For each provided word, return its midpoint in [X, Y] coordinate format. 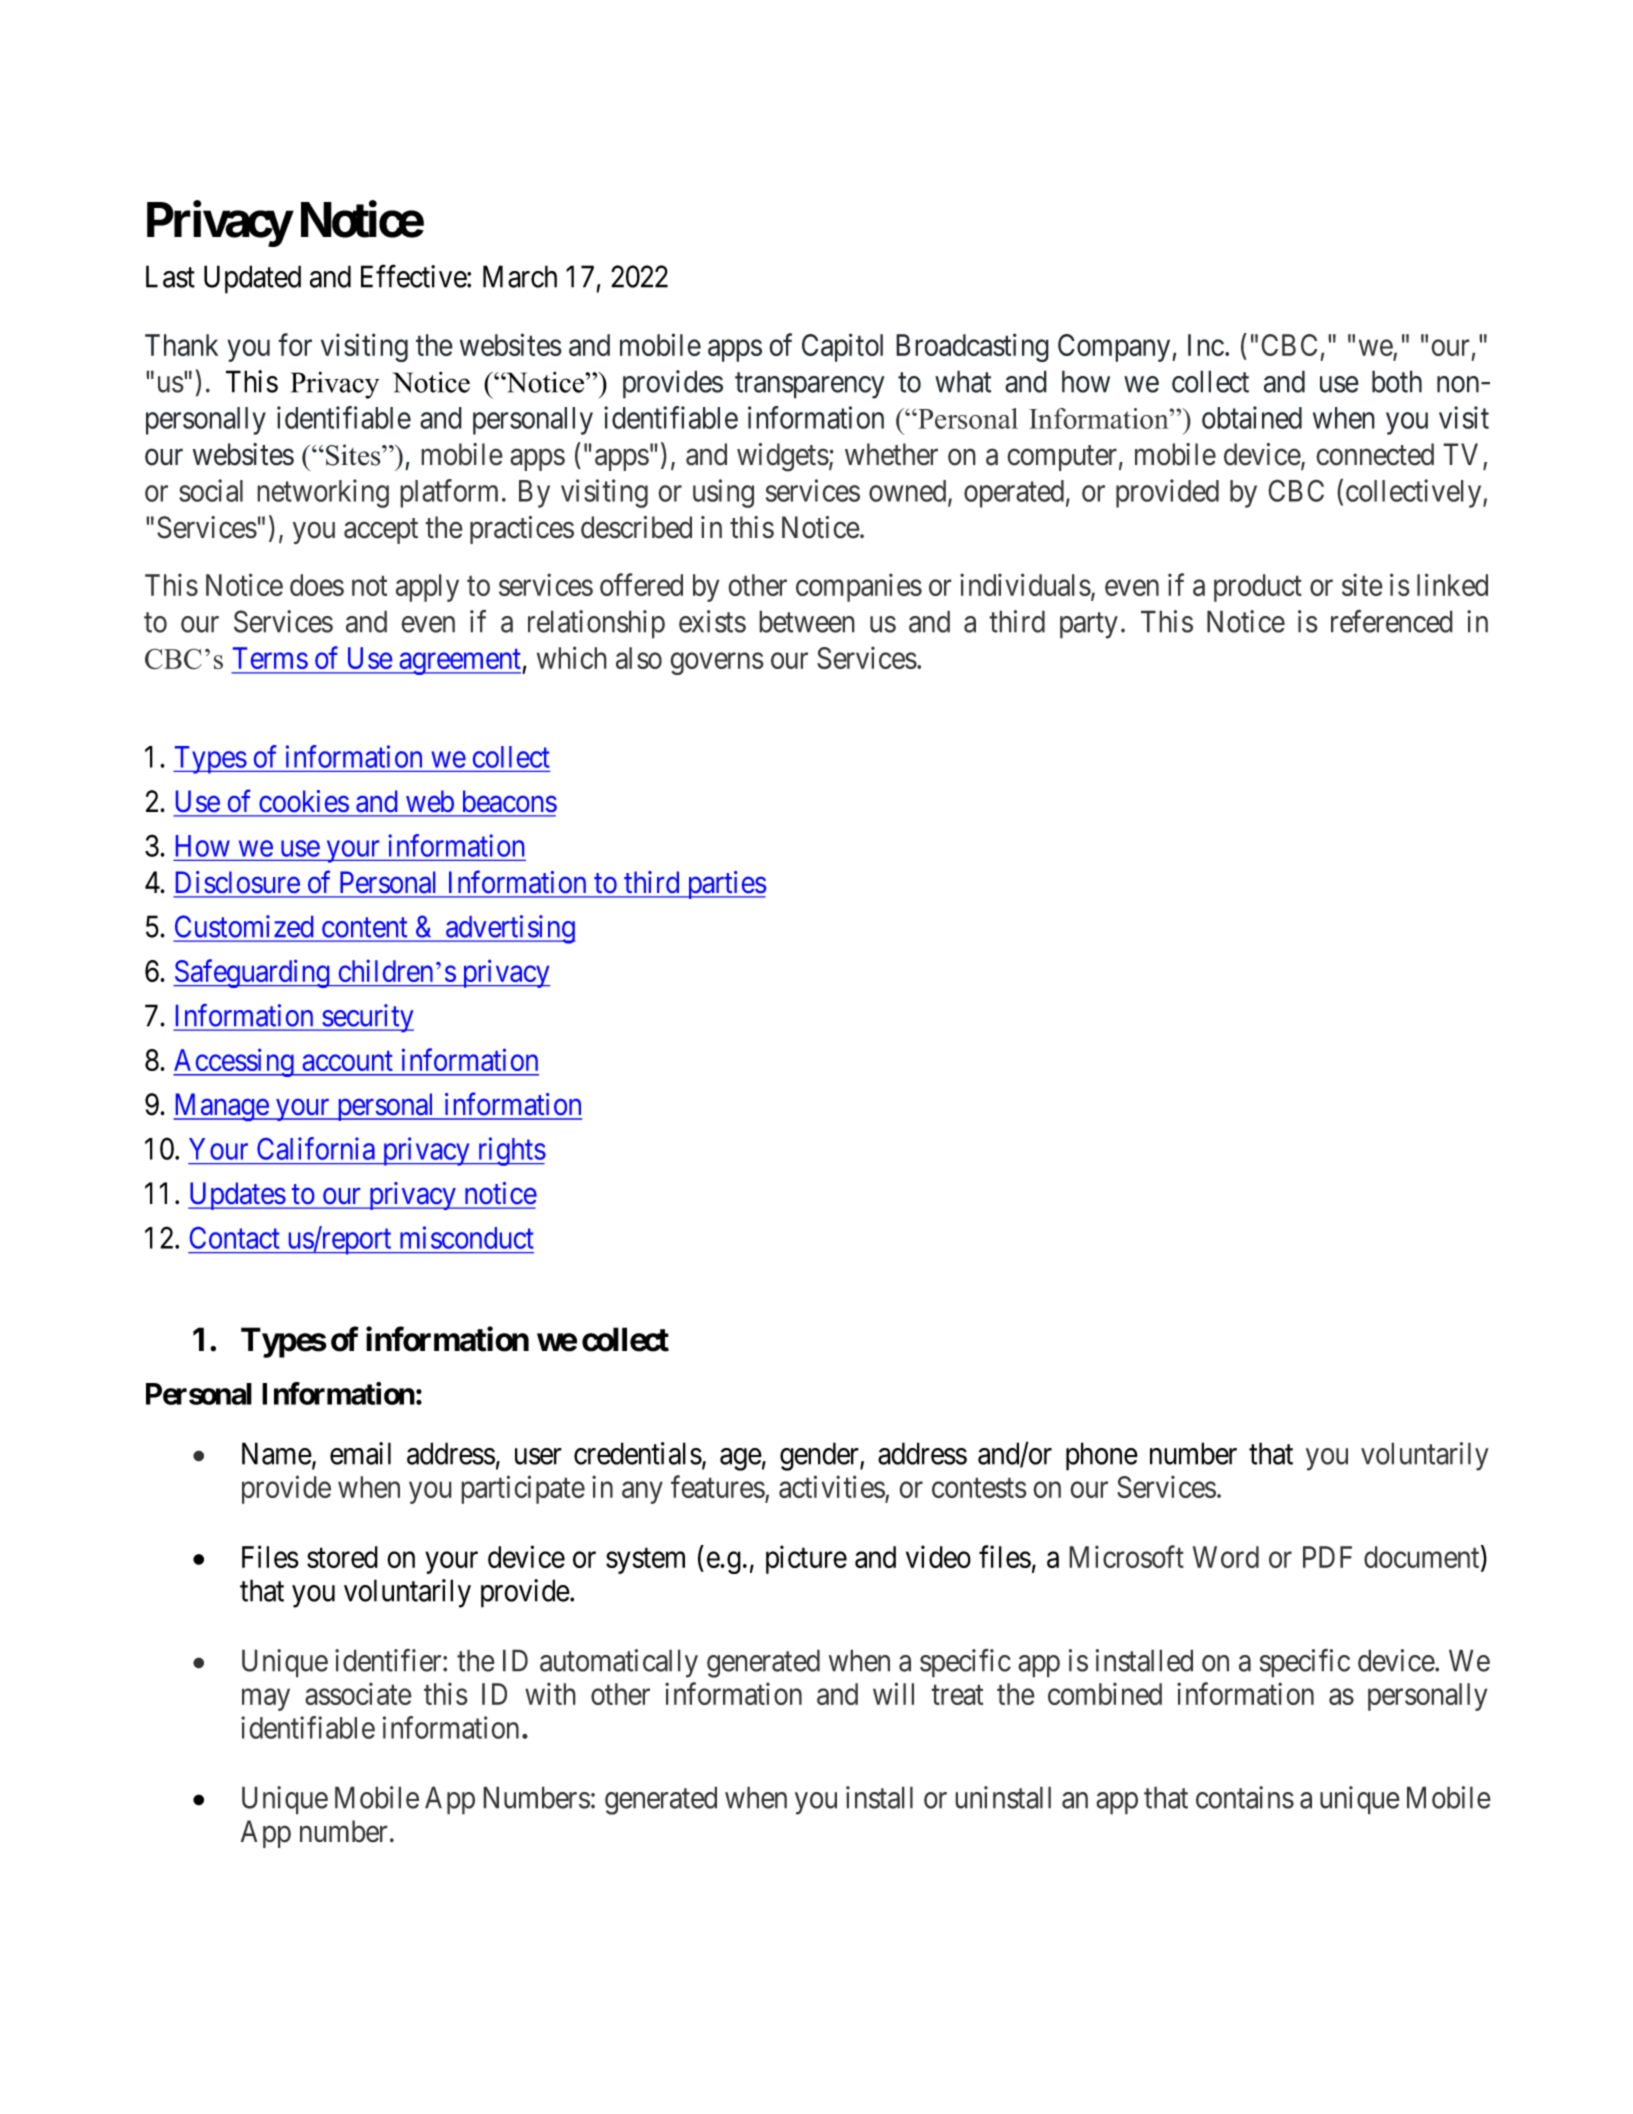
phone [1102, 1456]
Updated [252, 279]
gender [820, 1456]
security [367, 1018]
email [360, 1453]
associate [358, 1693]
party [1089, 626]
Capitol [842, 347]
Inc [1206, 345]
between [807, 621]
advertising [510, 929]
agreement [460, 662]
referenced [1392, 621]
